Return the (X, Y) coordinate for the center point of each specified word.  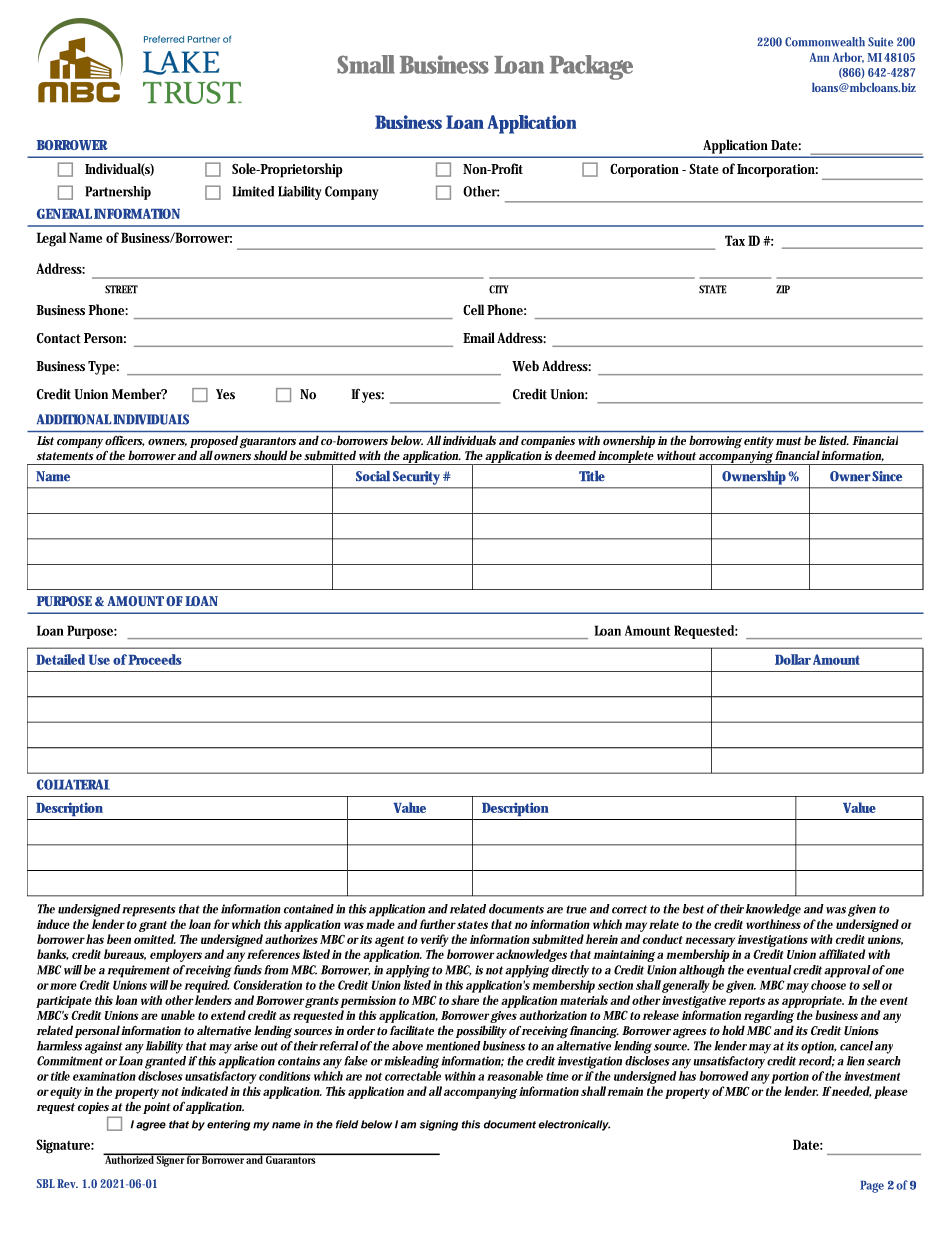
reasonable (515, 1076)
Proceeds (155, 659)
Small (366, 64)
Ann (820, 57)
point (157, 1108)
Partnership (118, 193)
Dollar (793, 659)
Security (418, 478)
